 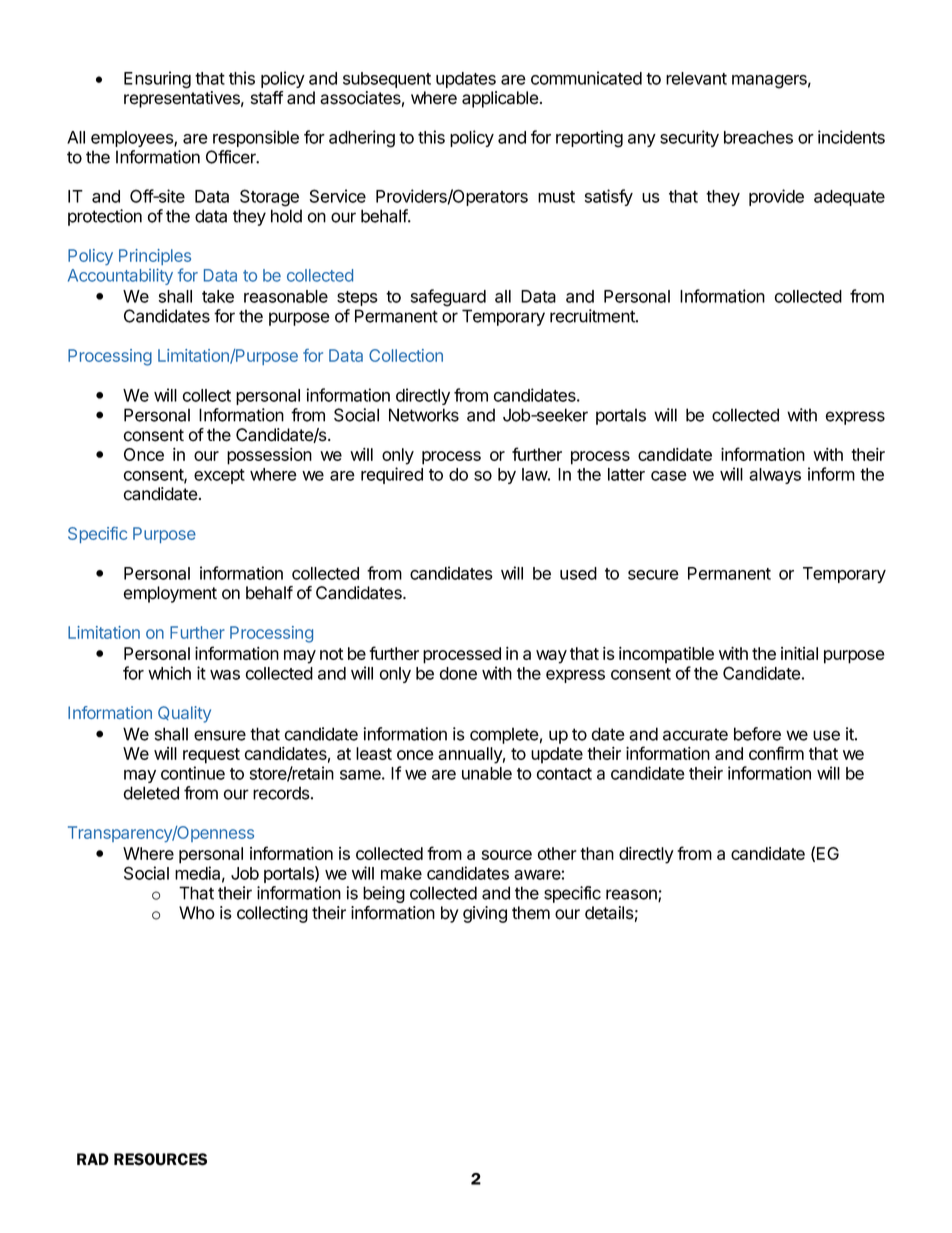 What do you see at coordinates (799, 653) in the page?
I see `initial` at bounding box center [799, 653].
